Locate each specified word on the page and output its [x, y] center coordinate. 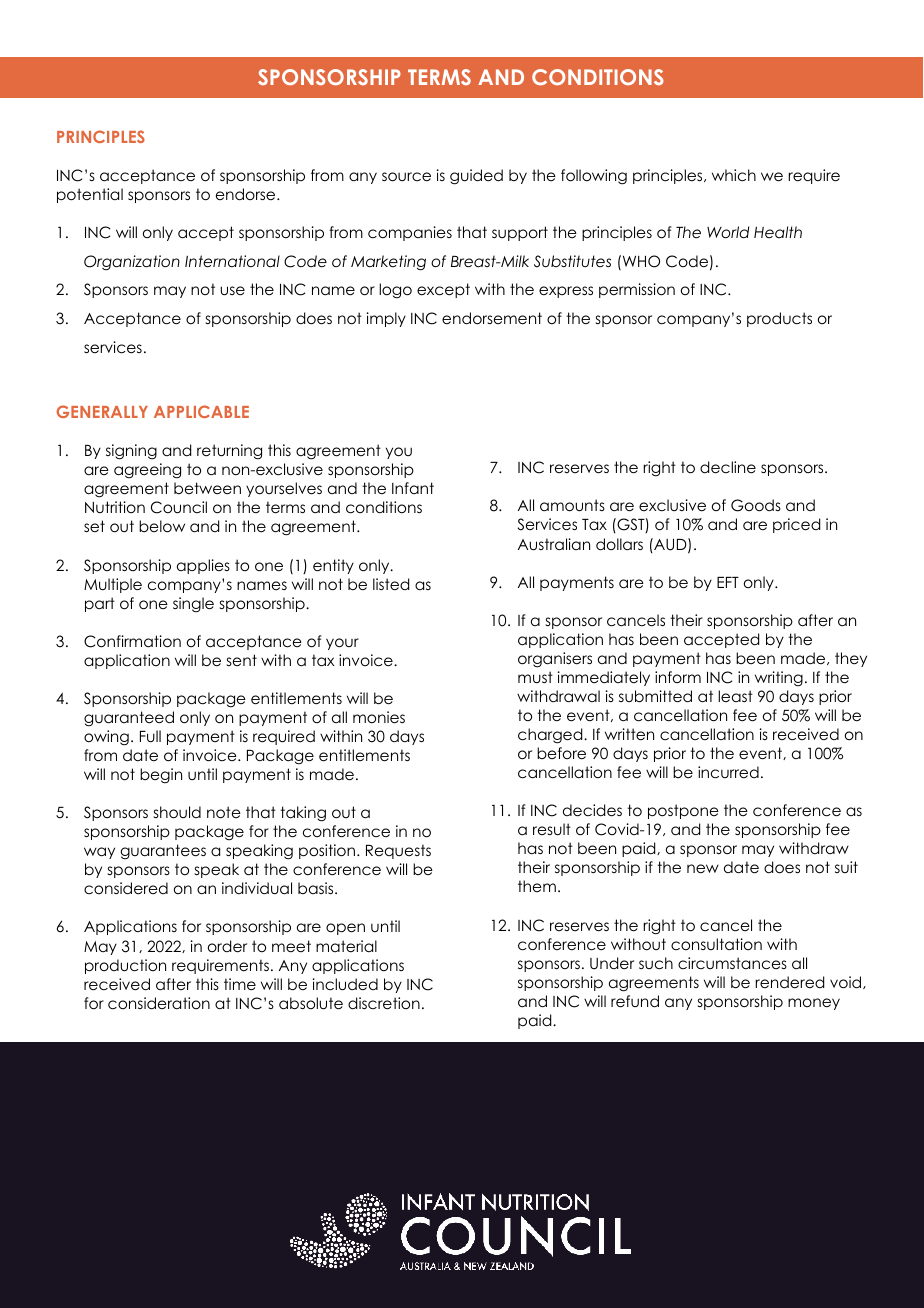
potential [90, 195]
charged [551, 736]
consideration [159, 1003]
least [735, 696]
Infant [413, 488]
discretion [384, 1003]
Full [150, 736]
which [734, 175]
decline [728, 467]
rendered [789, 982]
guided [476, 177]
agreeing [147, 471]
